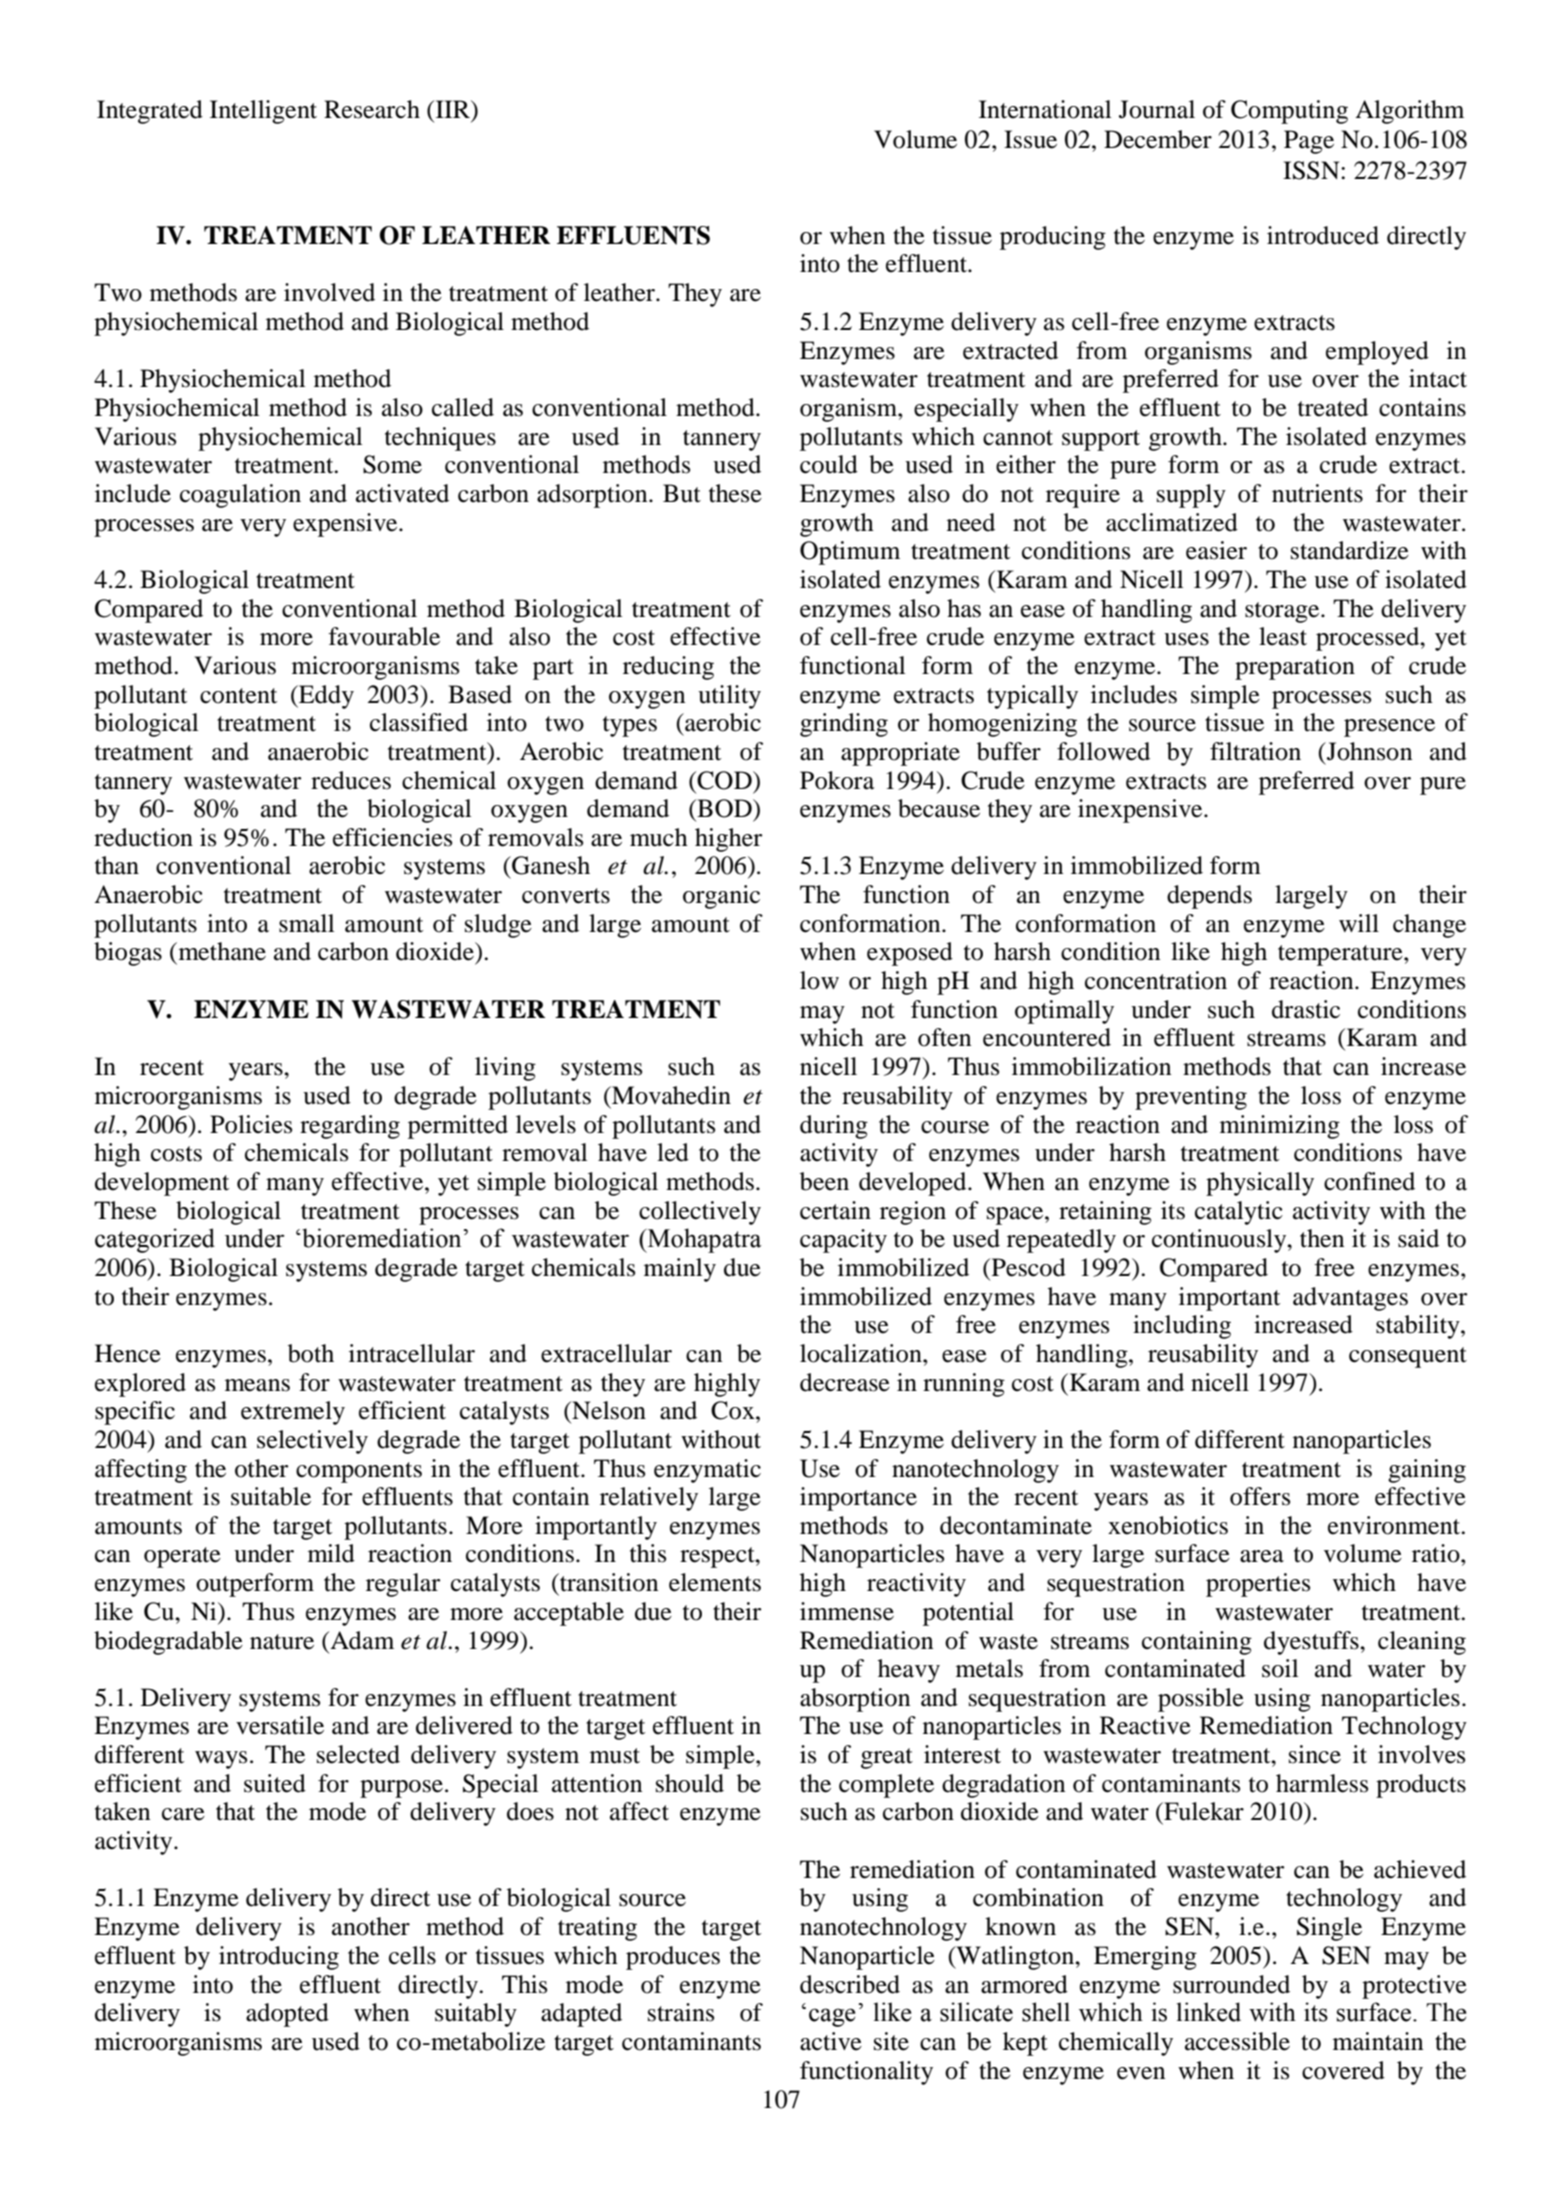 The image size is (1562, 2209). I want to click on Policies, so click(251, 1124).
